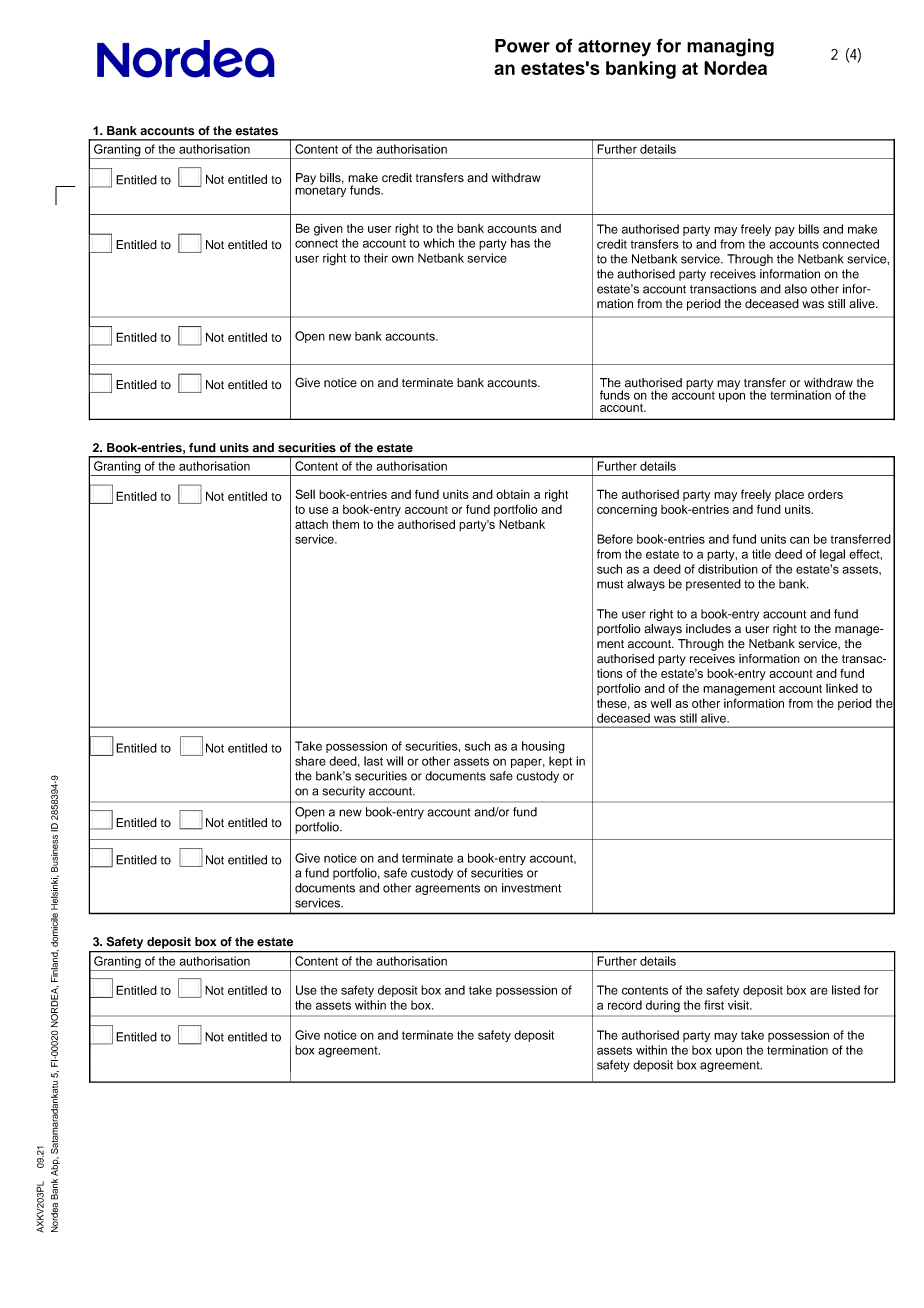  Describe the element at coordinates (345, 524) in the screenshot. I see `them` at that location.
